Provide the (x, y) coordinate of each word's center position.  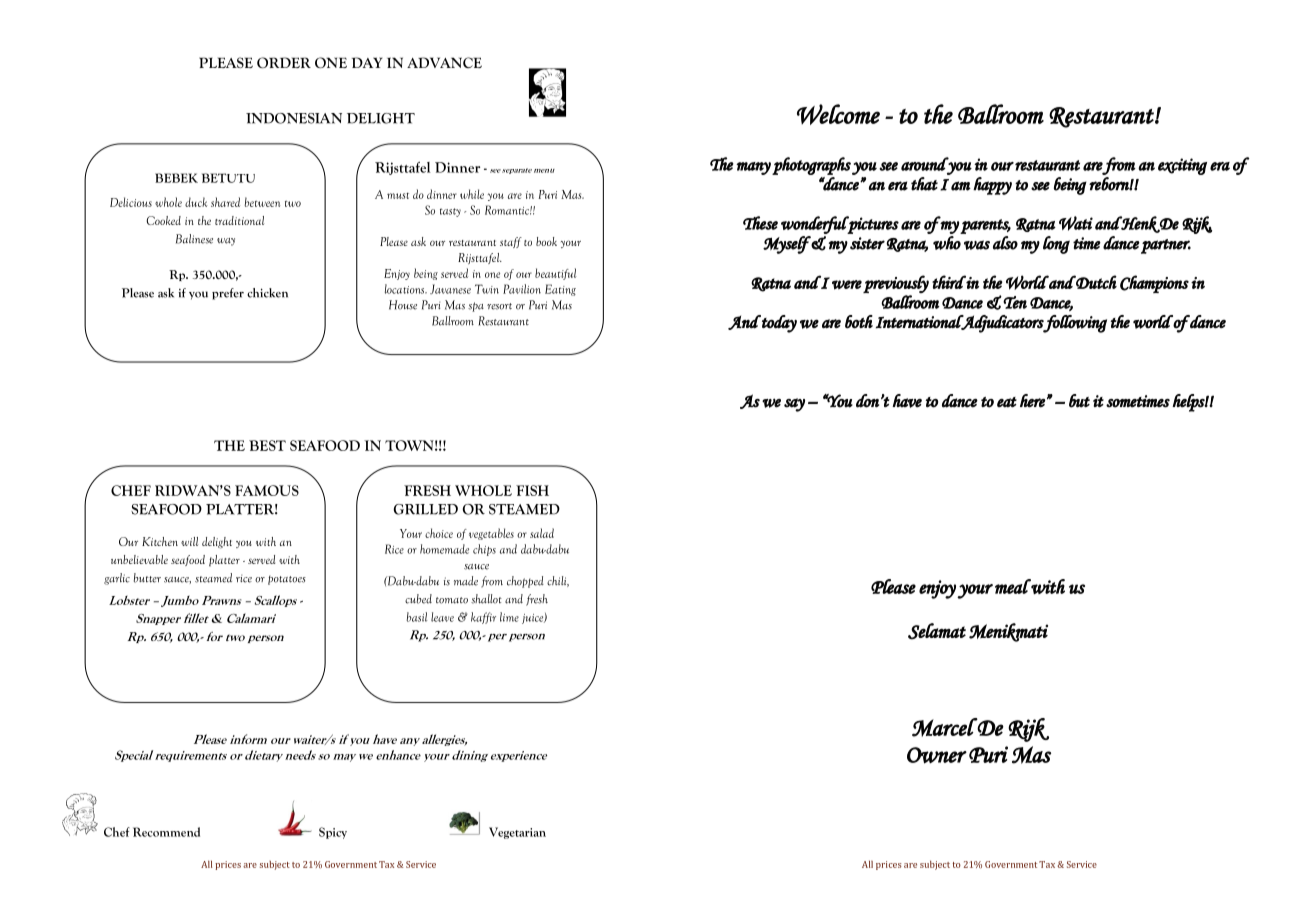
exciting (1182, 166)
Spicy (333, 833)
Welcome (838, 114)
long (1056, 245)
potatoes (287, 580)
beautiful (556, 274)
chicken (267, 293)
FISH (532, 490)
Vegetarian (517, 833)
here (1033, 401)
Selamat (937, 631)
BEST (267, 445)
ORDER (284, 62)
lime (509, 617)
